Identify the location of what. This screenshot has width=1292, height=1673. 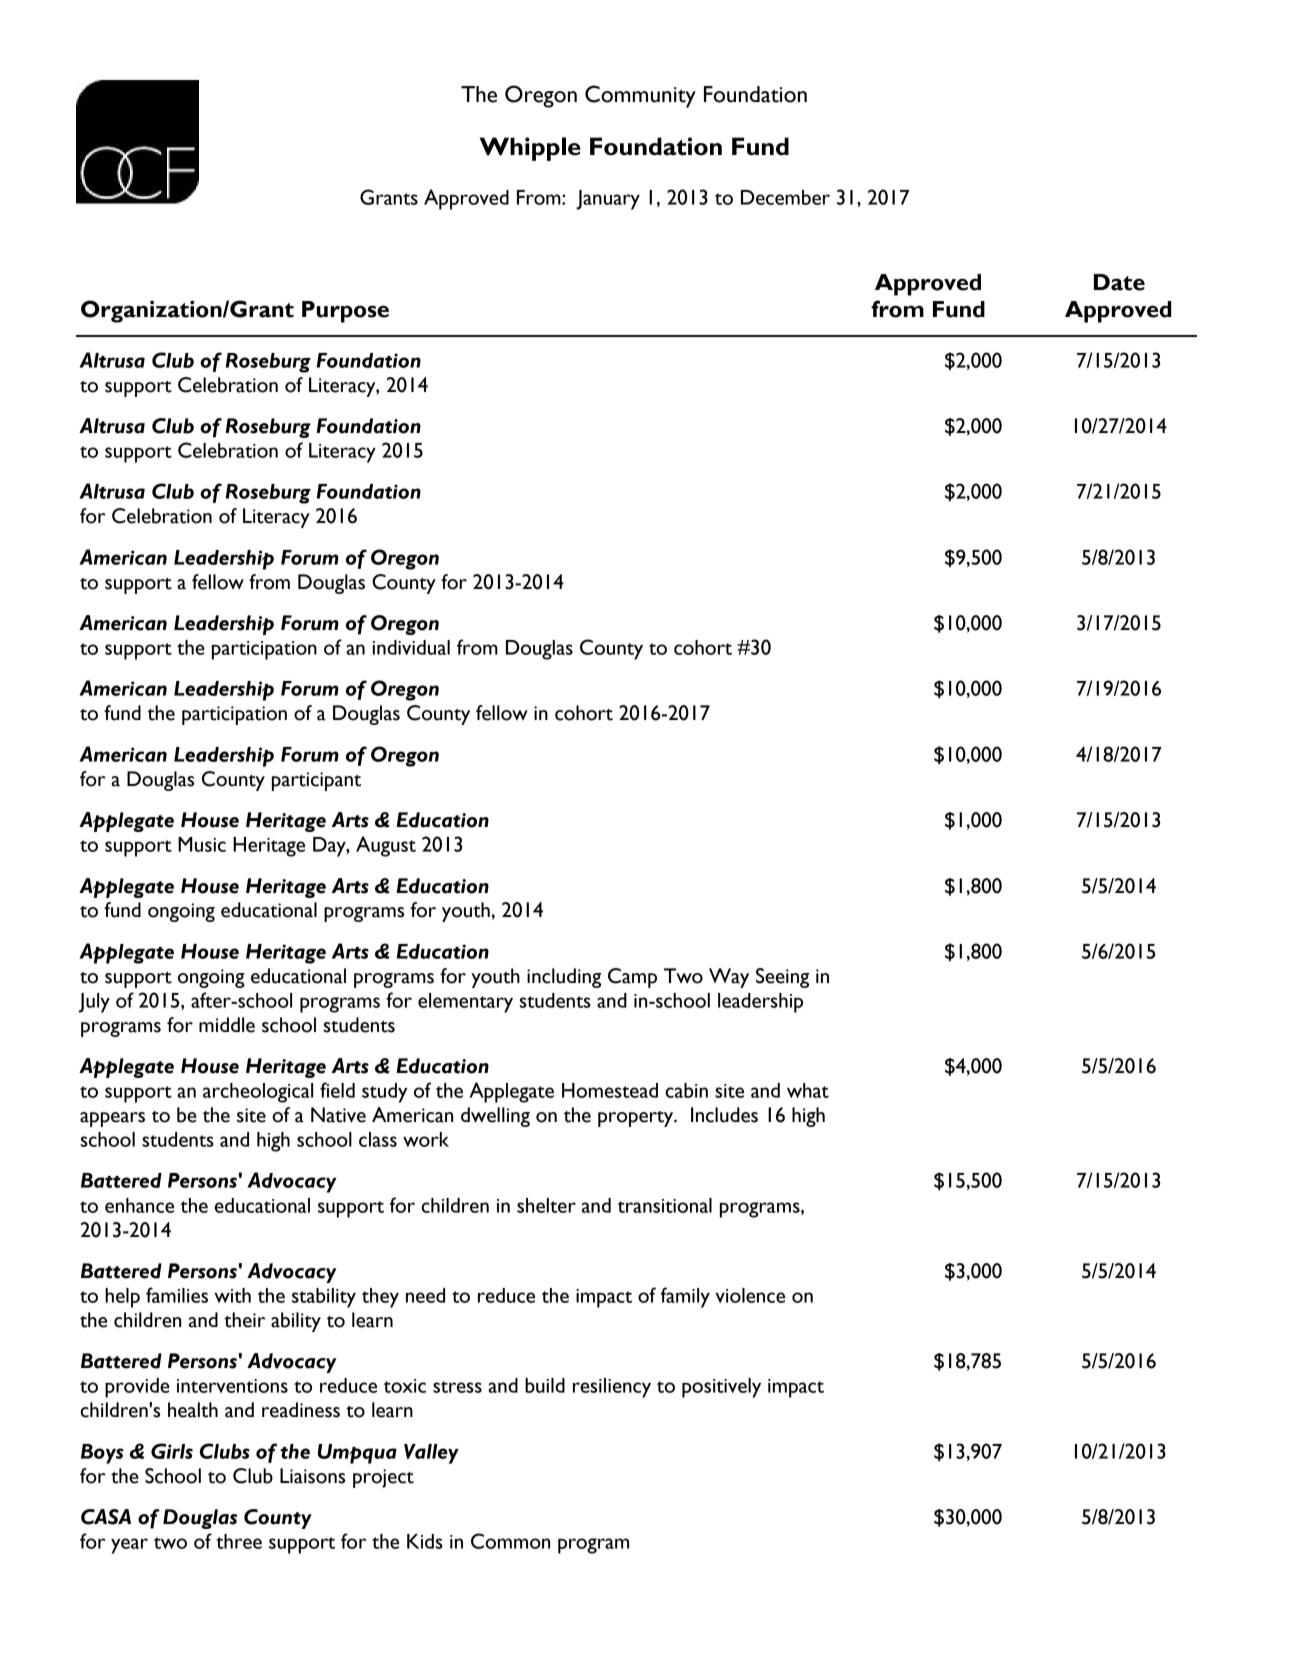
(808, 1090).
